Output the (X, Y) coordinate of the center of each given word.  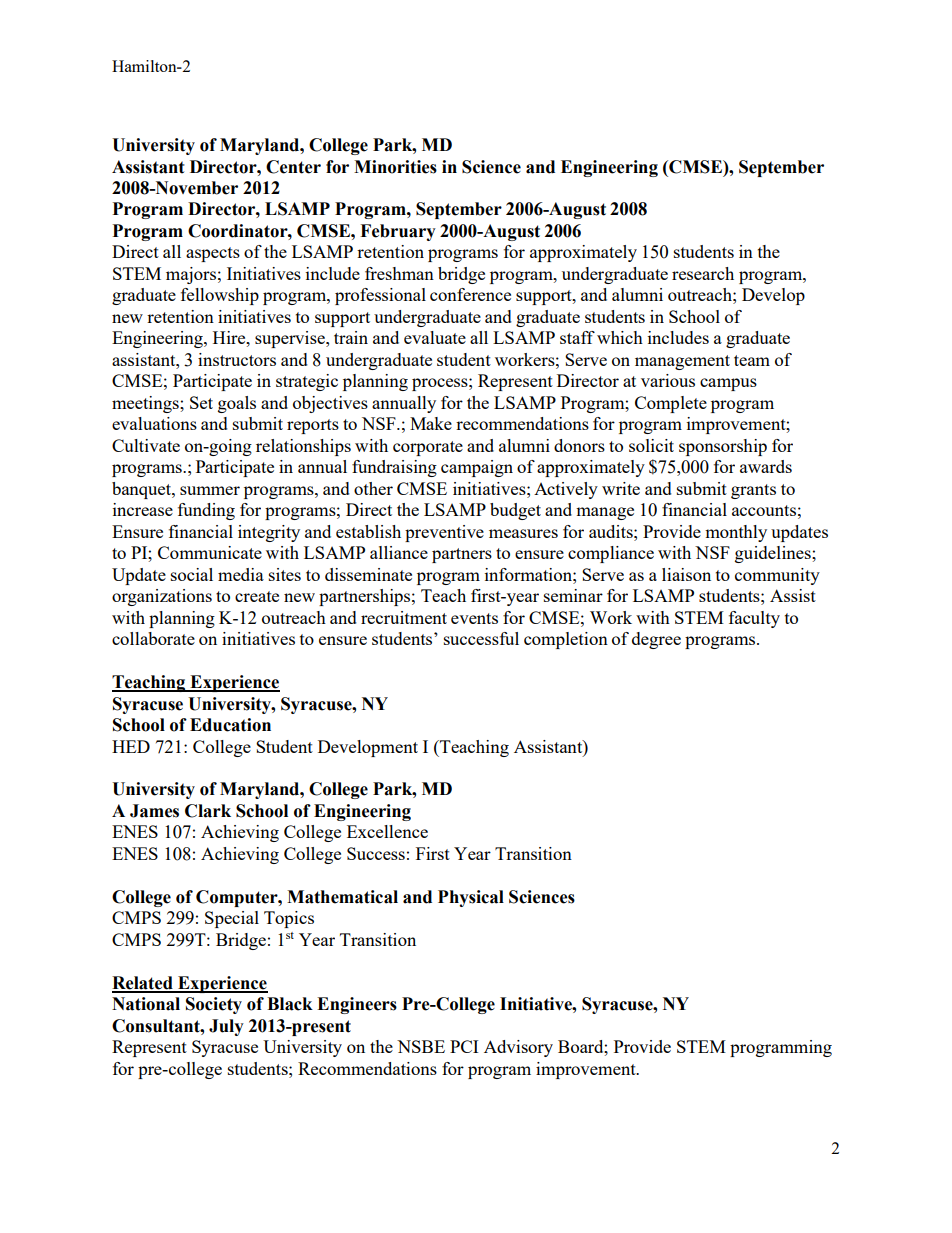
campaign (477, 468)
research (703, 273)
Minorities (395, 167)
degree (656, 640)
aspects (213, 254)
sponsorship (723, 447)
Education (230, 725)
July (226, 1027)
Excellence (387, 831)
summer (210, 490)
